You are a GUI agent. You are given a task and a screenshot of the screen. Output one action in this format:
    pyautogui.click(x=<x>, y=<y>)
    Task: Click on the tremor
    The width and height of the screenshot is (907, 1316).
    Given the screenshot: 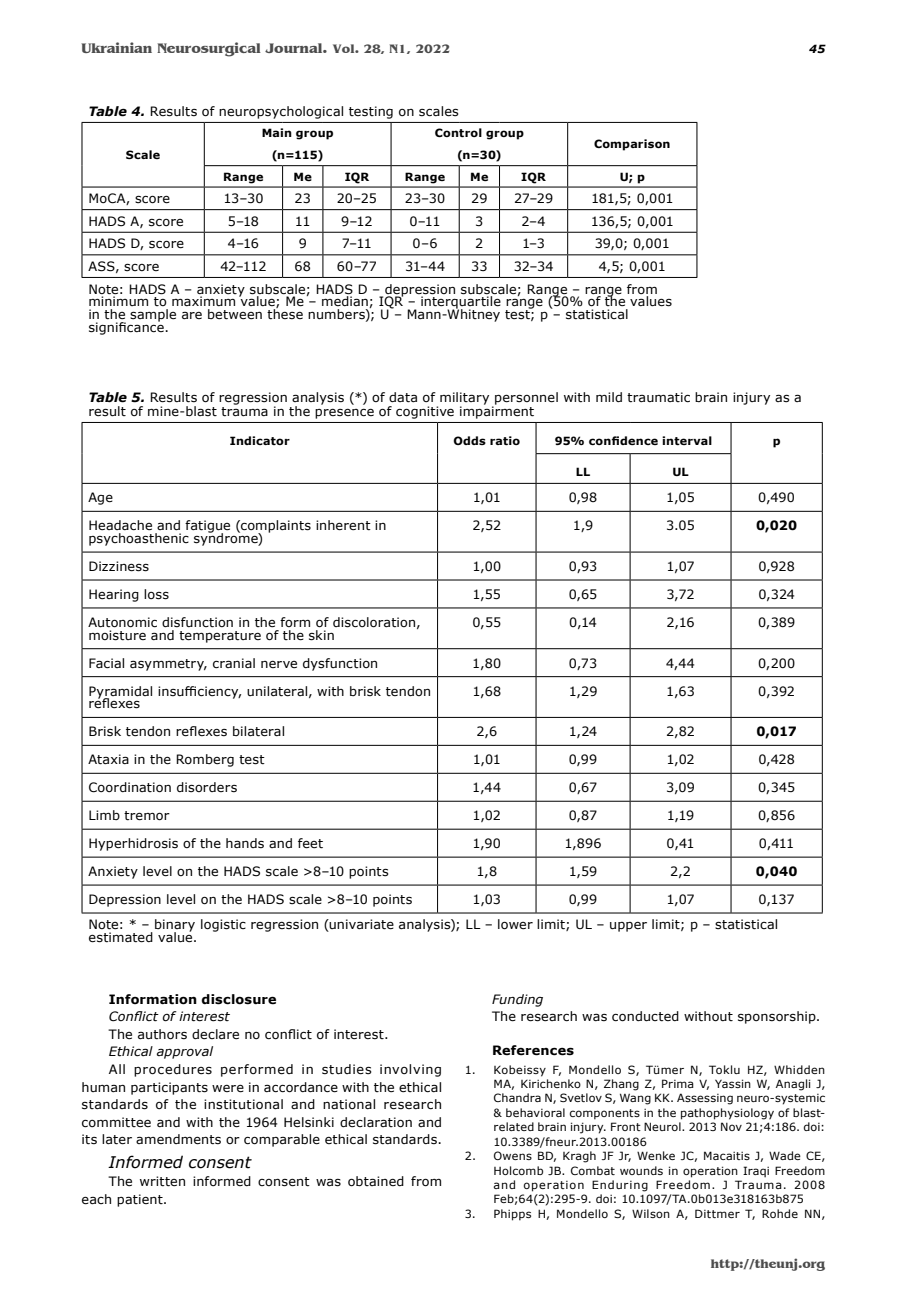 What is the action you would take?
    pyautogui.click(x=147, y=816)
